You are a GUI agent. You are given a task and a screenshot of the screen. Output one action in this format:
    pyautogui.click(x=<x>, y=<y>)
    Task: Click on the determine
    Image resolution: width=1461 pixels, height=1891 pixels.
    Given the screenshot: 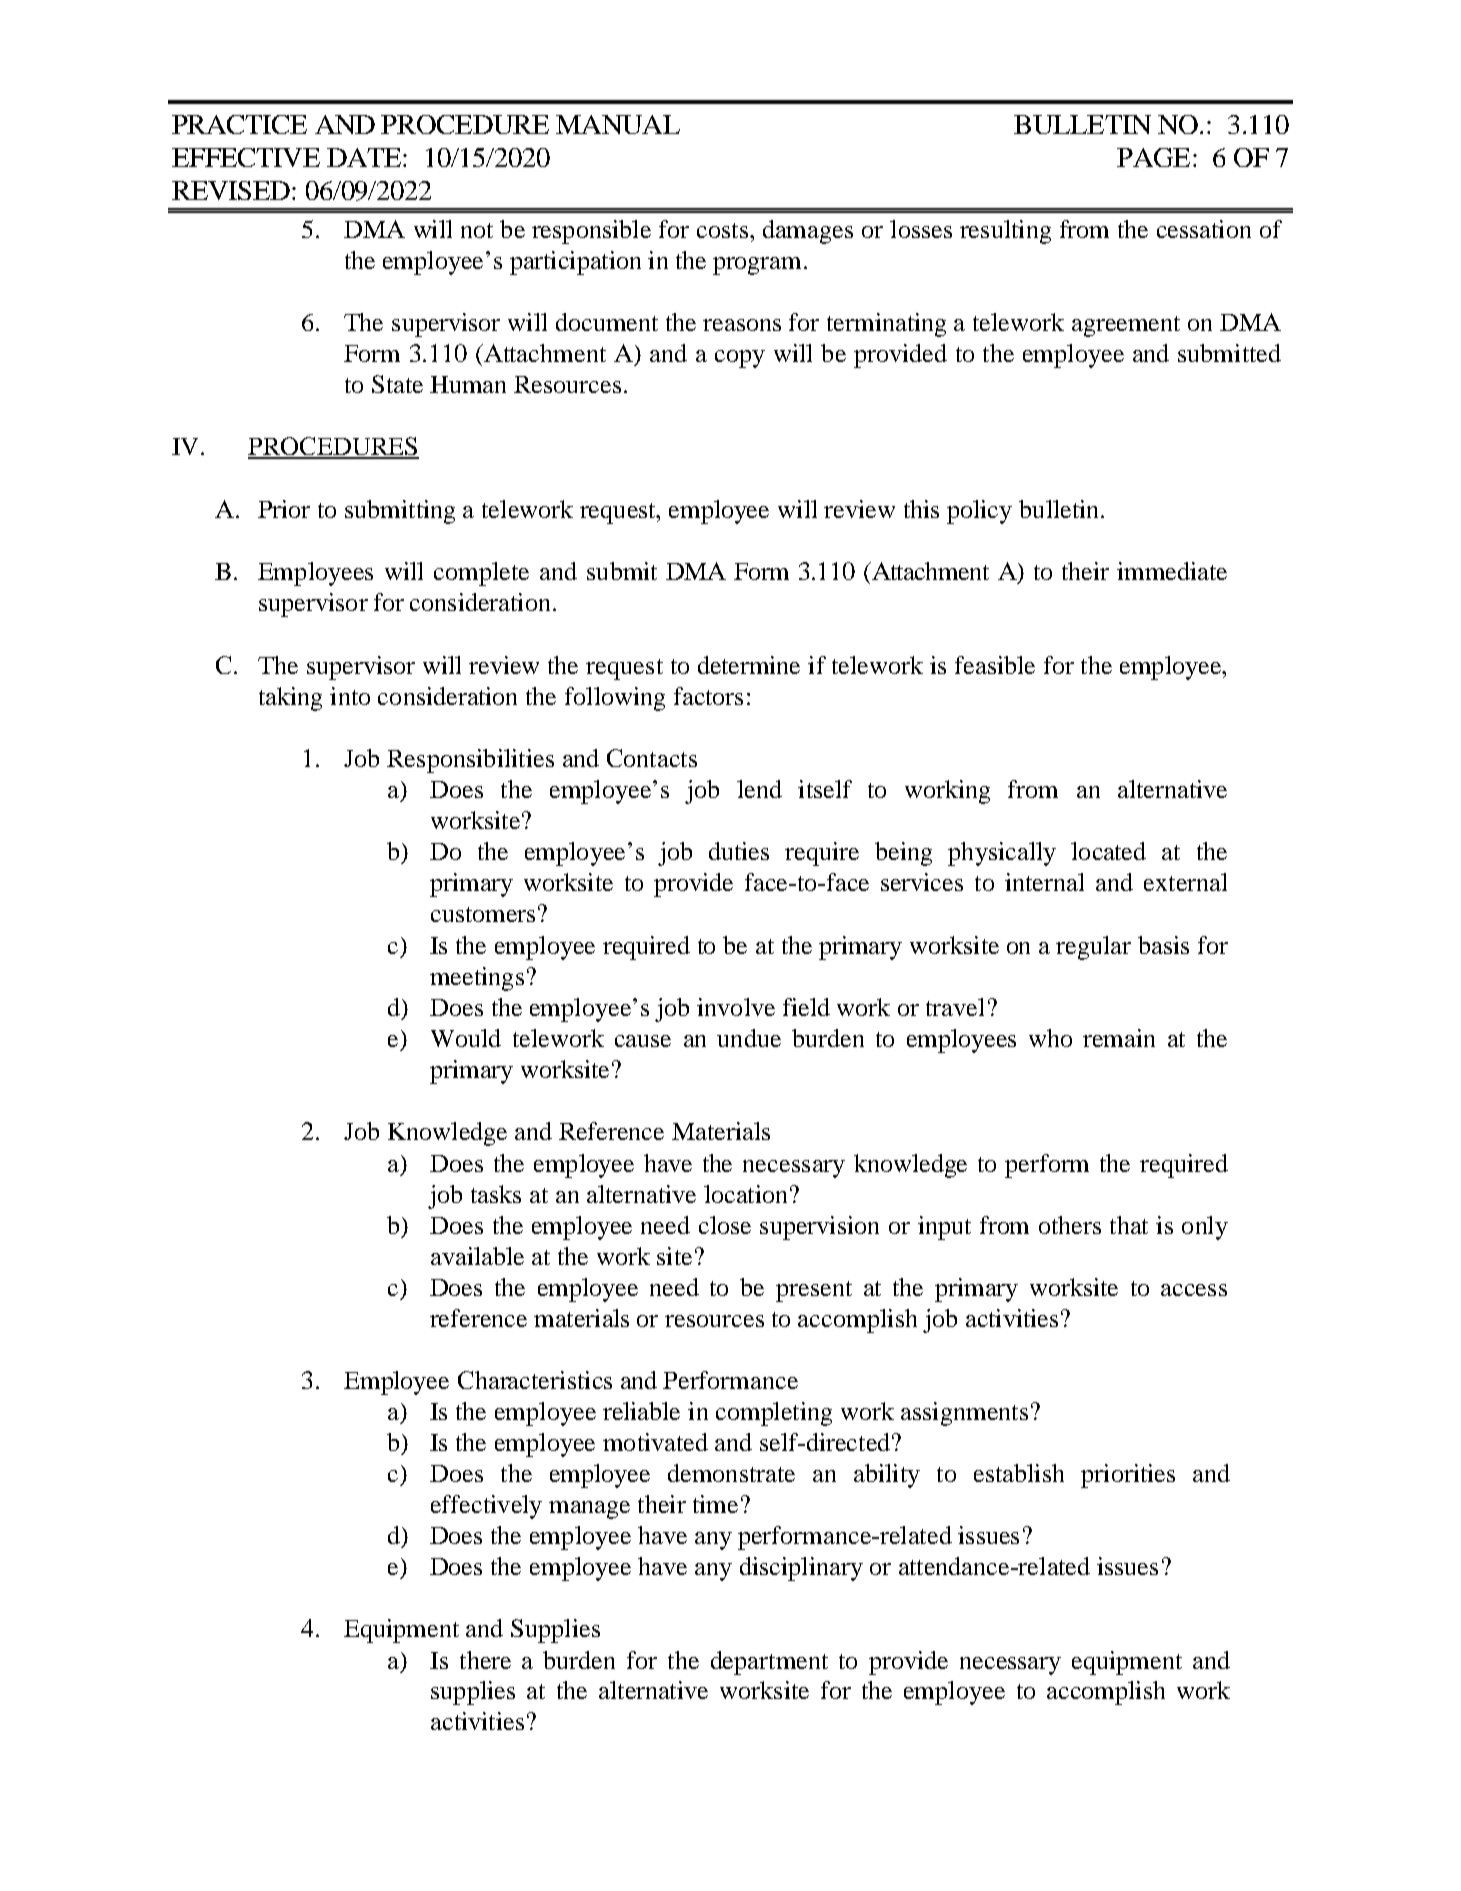 What is the action you would take?
    pyautogui.click(x=749, y=665)
